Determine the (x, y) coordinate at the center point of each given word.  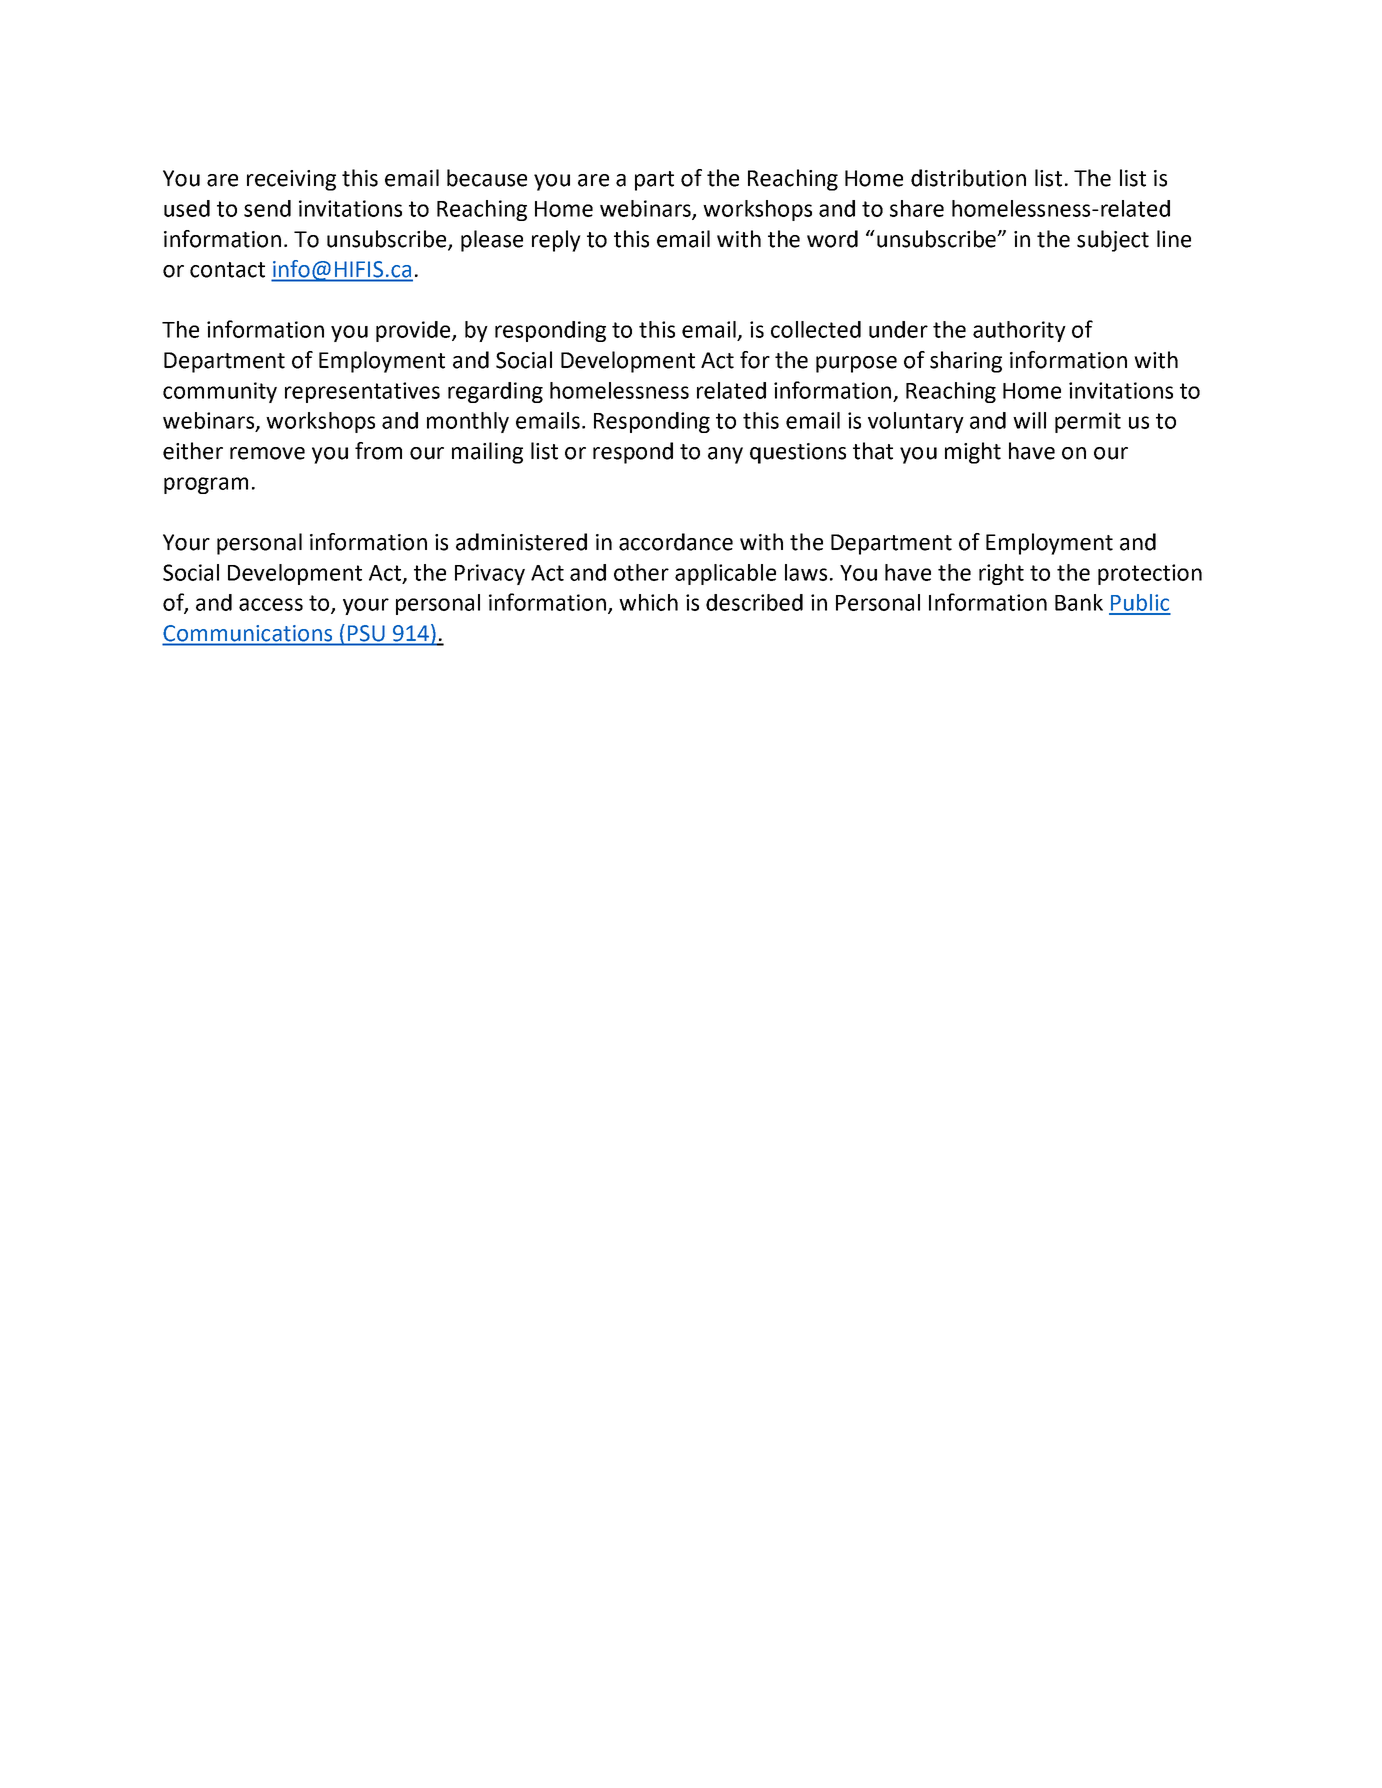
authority (1019, 331)
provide (414, 331)
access (271, 604)
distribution (968, 178)
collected (816, 329)
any (725, 455)
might (973, 453)
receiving (291, 180)
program (206, 485)
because (487, 178)
